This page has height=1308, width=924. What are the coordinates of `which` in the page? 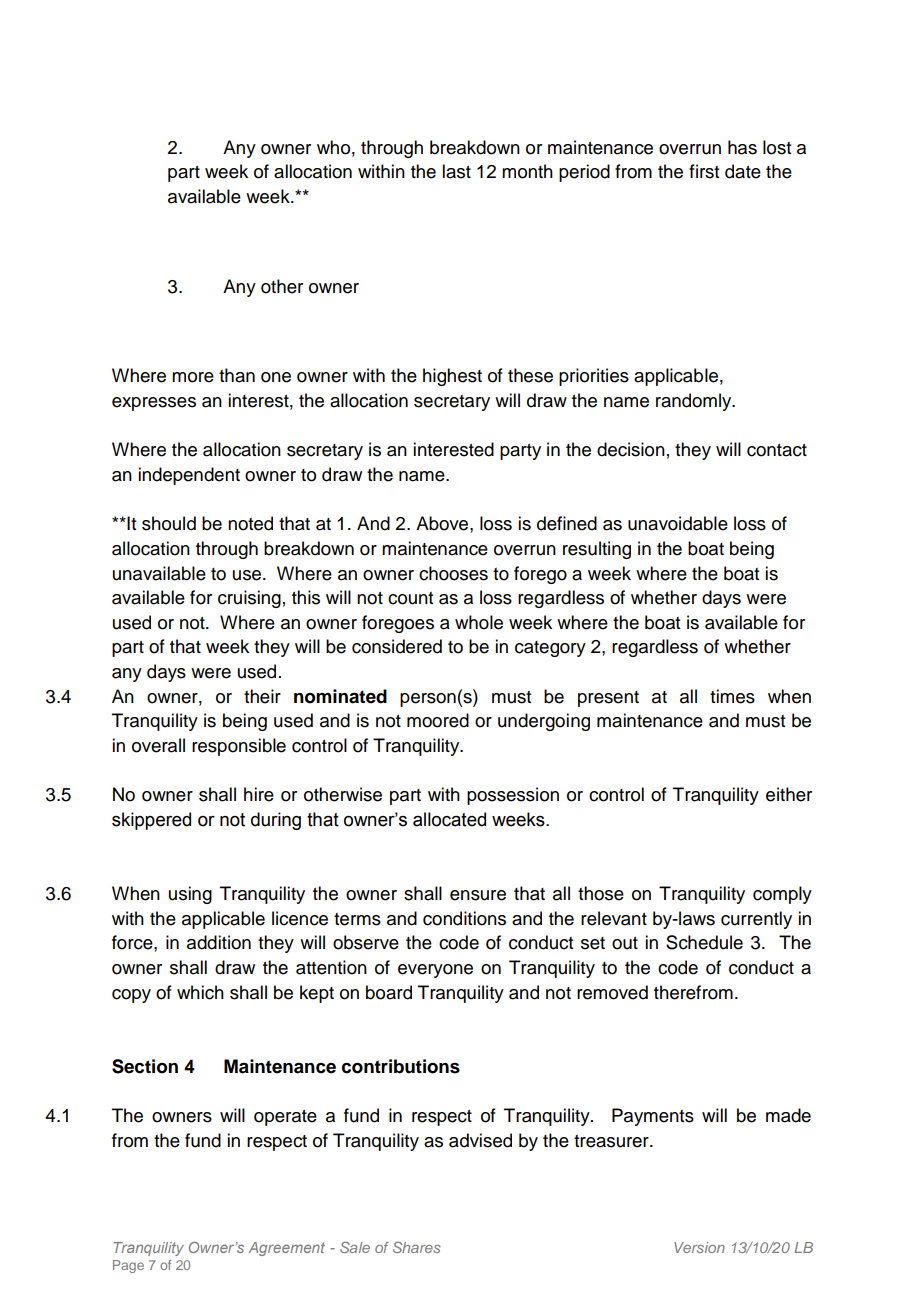 It's located at (200, 992).
